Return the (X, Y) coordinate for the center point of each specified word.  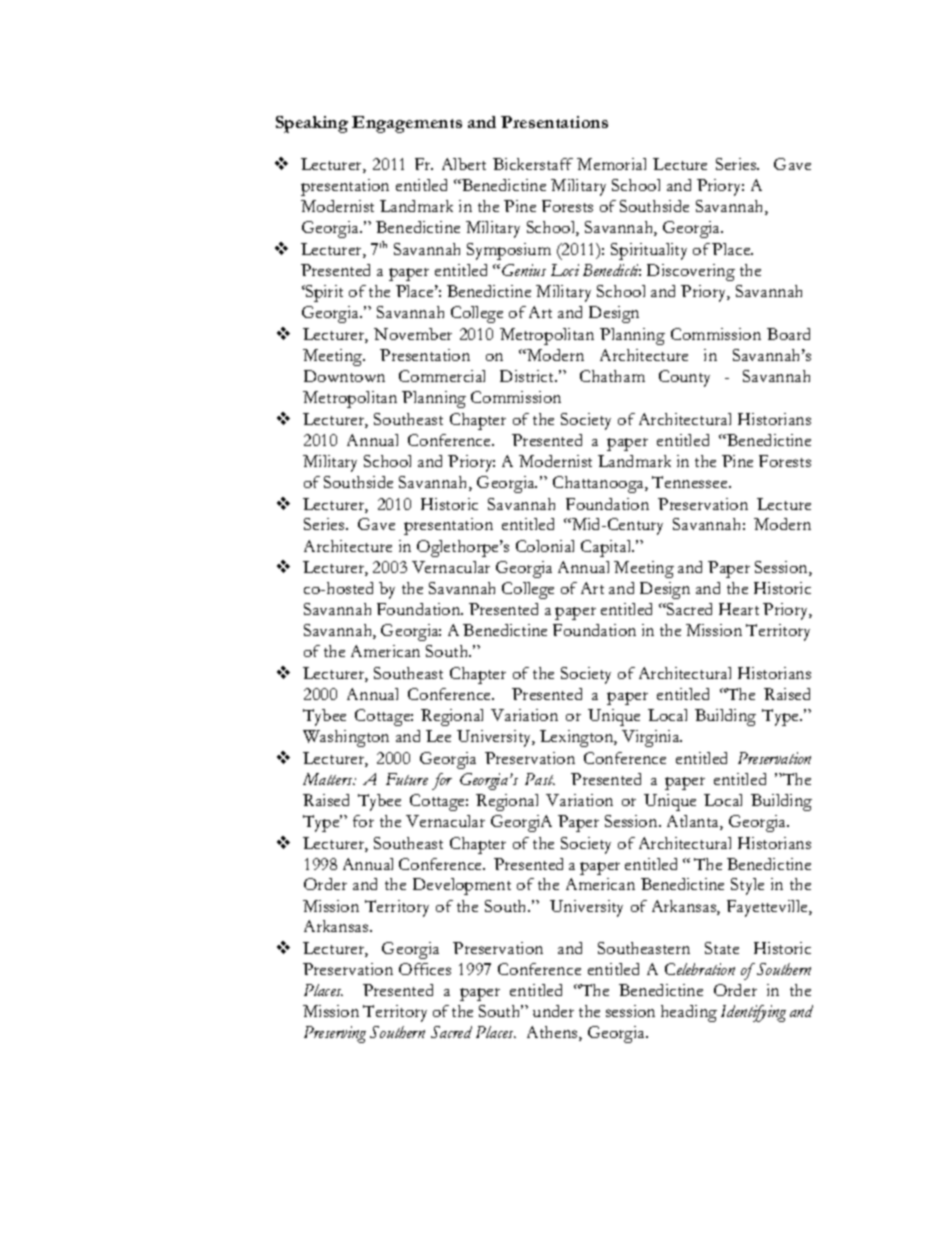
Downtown (344, 376)
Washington (346, 738)
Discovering (691, 272)
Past (540, 779)
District (528, 376)
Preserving (335, 1034)
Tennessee (691, 482)
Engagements (407, 124)
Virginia (652, 738)
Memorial (611, 164)
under (553, 1011)
